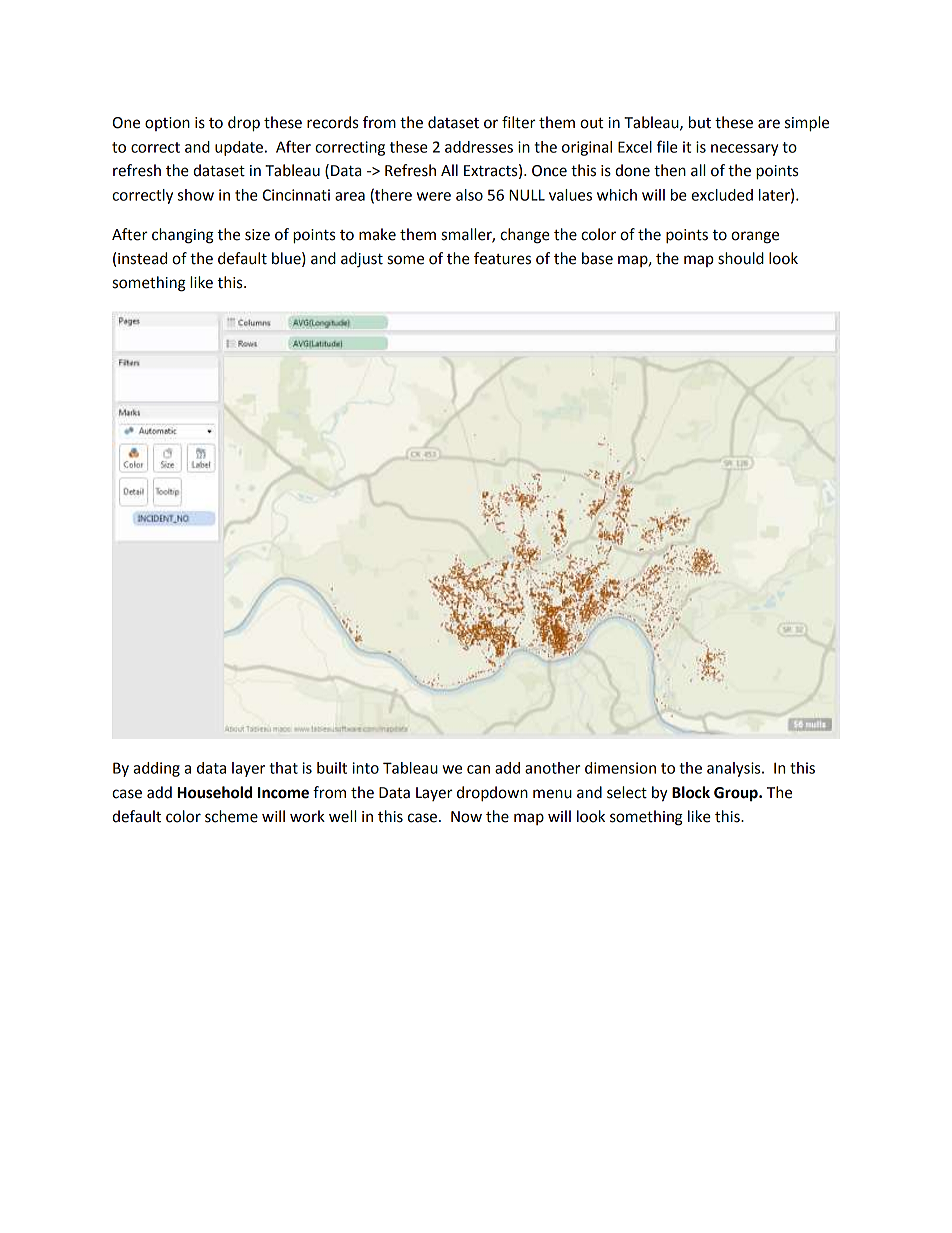 The height and width of the page is (1233, 952). What do you see at coordinates (466, 817) in the page?
I see `Now` at bounding box center [466, 817].
